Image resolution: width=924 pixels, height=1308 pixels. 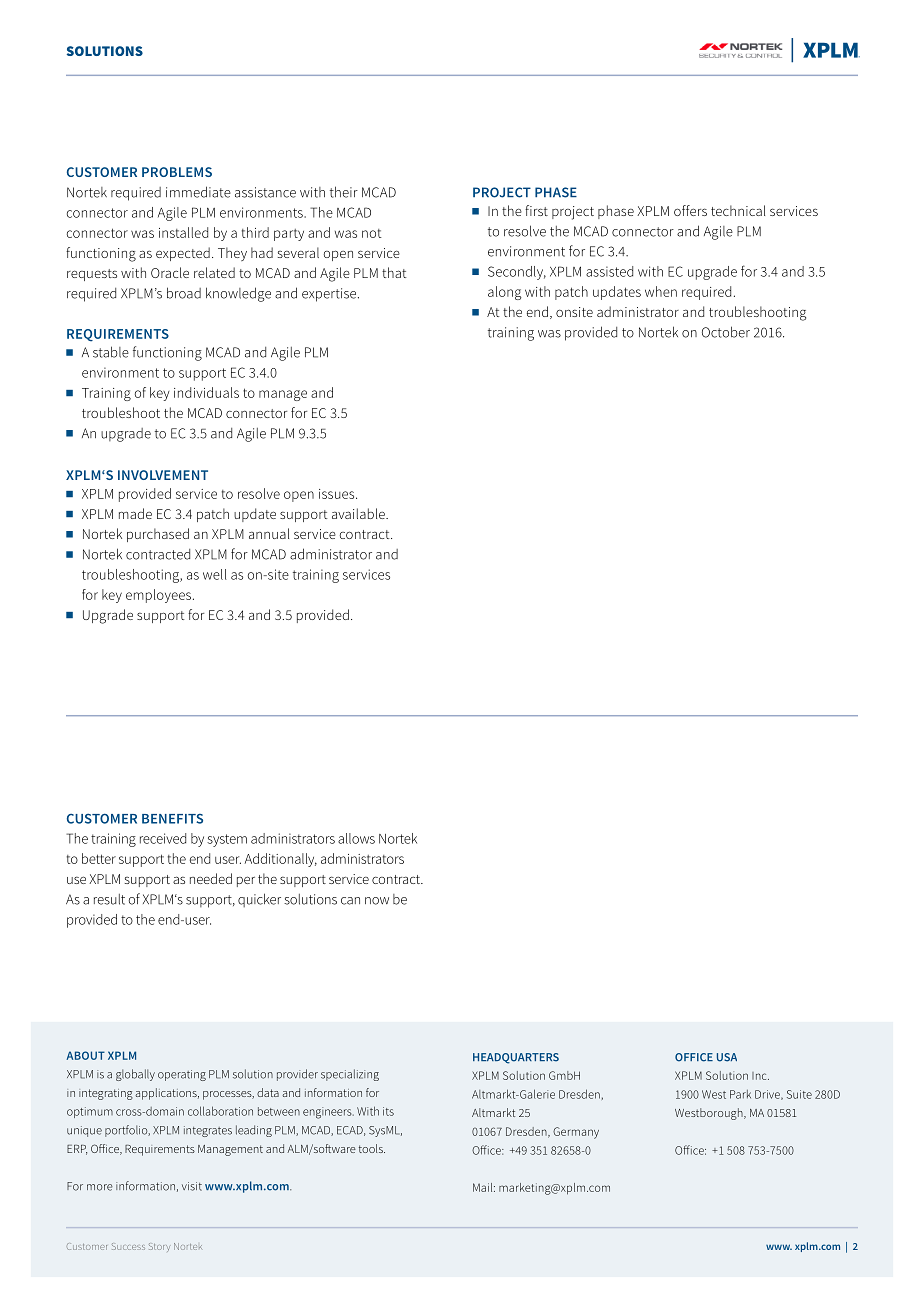 What do you see at coordinates (350, 901) in the page?
I see `can` at bounding box center [350, 901].
